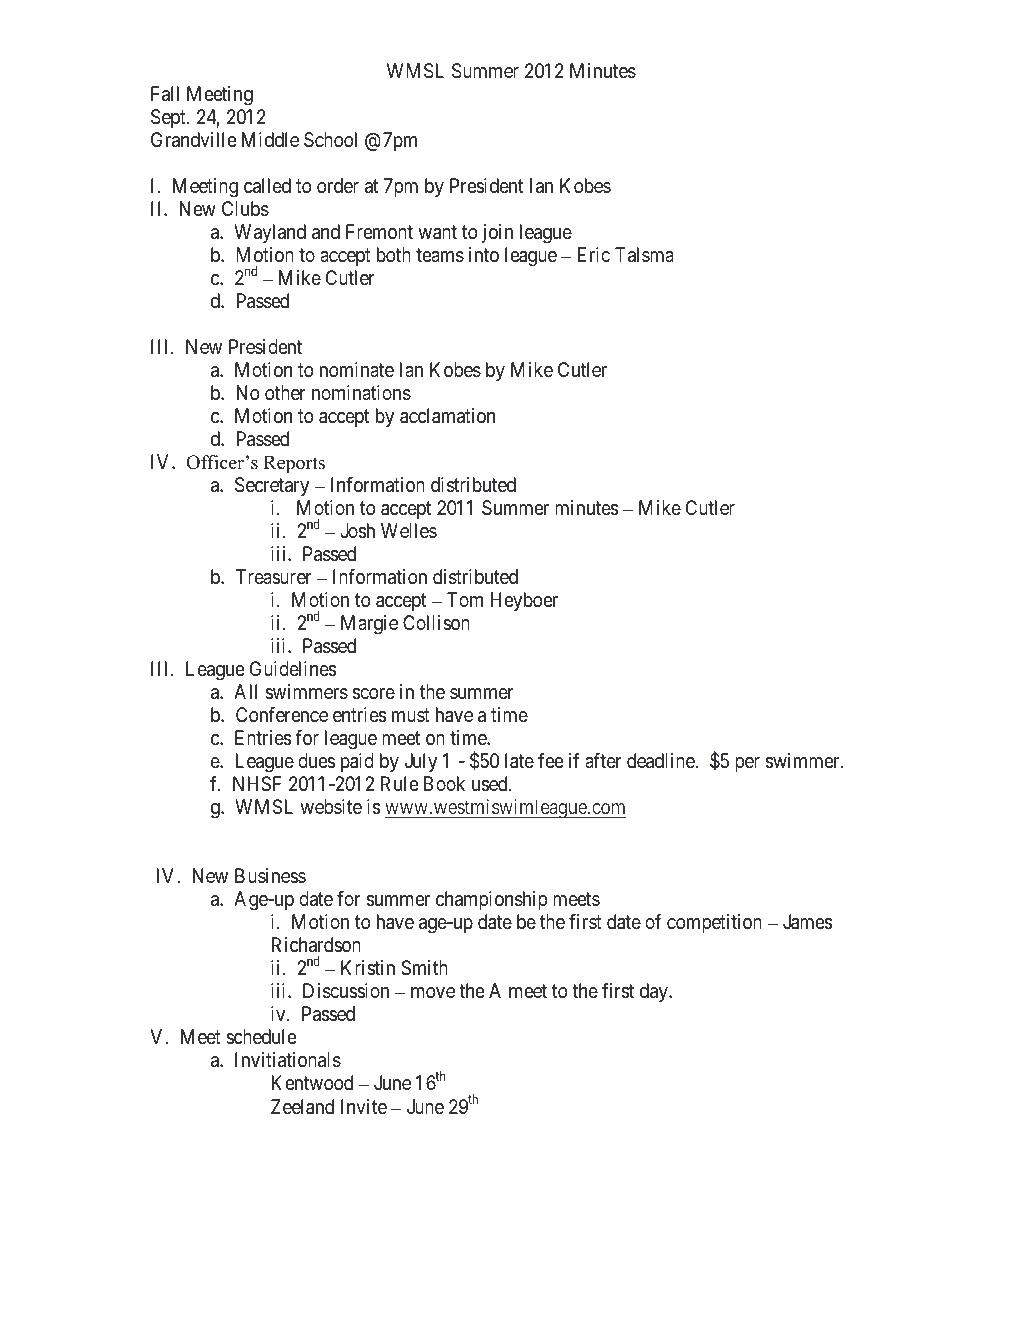 The width and height of the document is (1021, 1321). Describe the element at coordinates (484, 254) in the document. I see `into` at that location.
